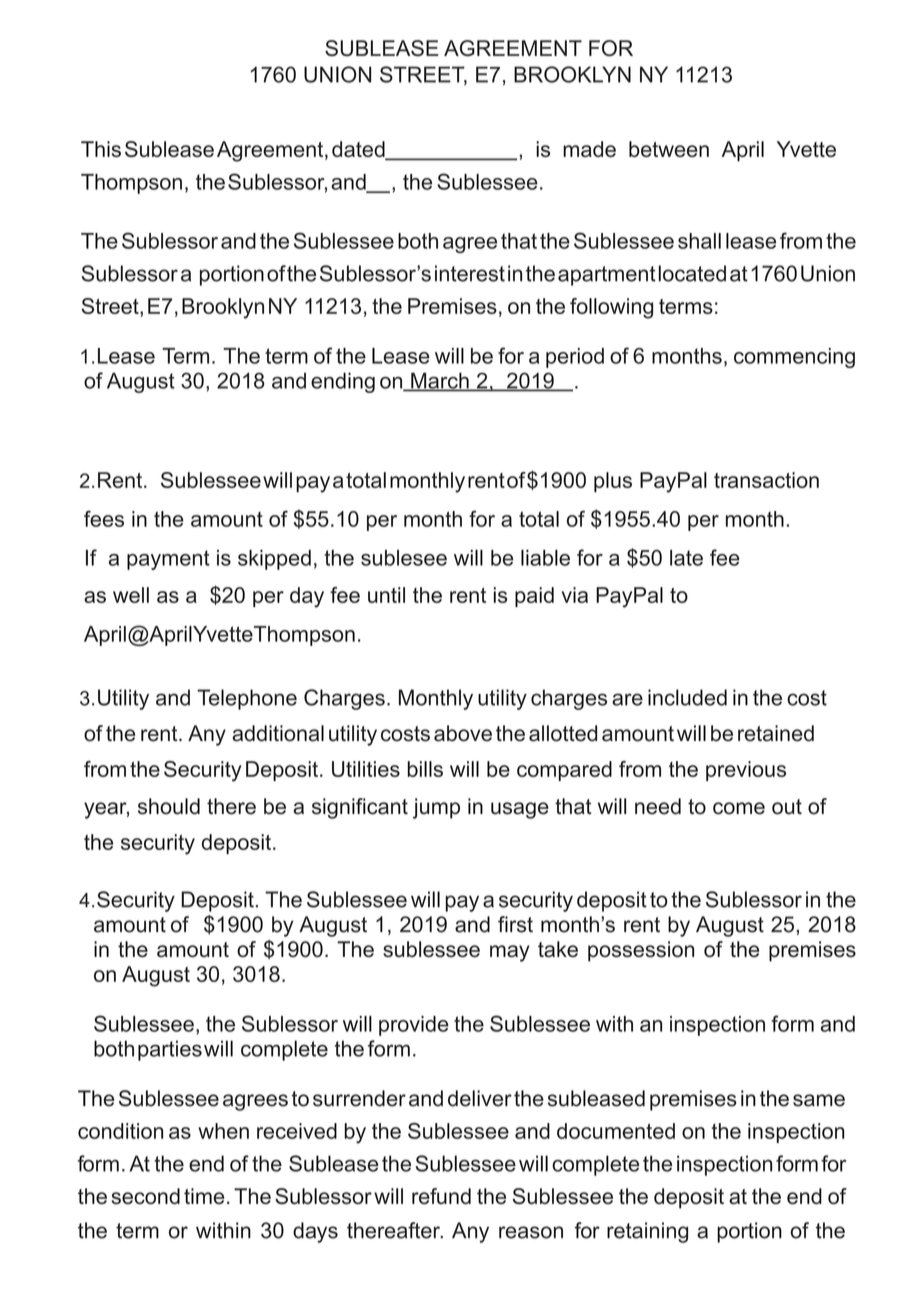 This image has width=924, height=1308. Describe the element at coordinates (169, 806) in the image. I see `should` at that location.
